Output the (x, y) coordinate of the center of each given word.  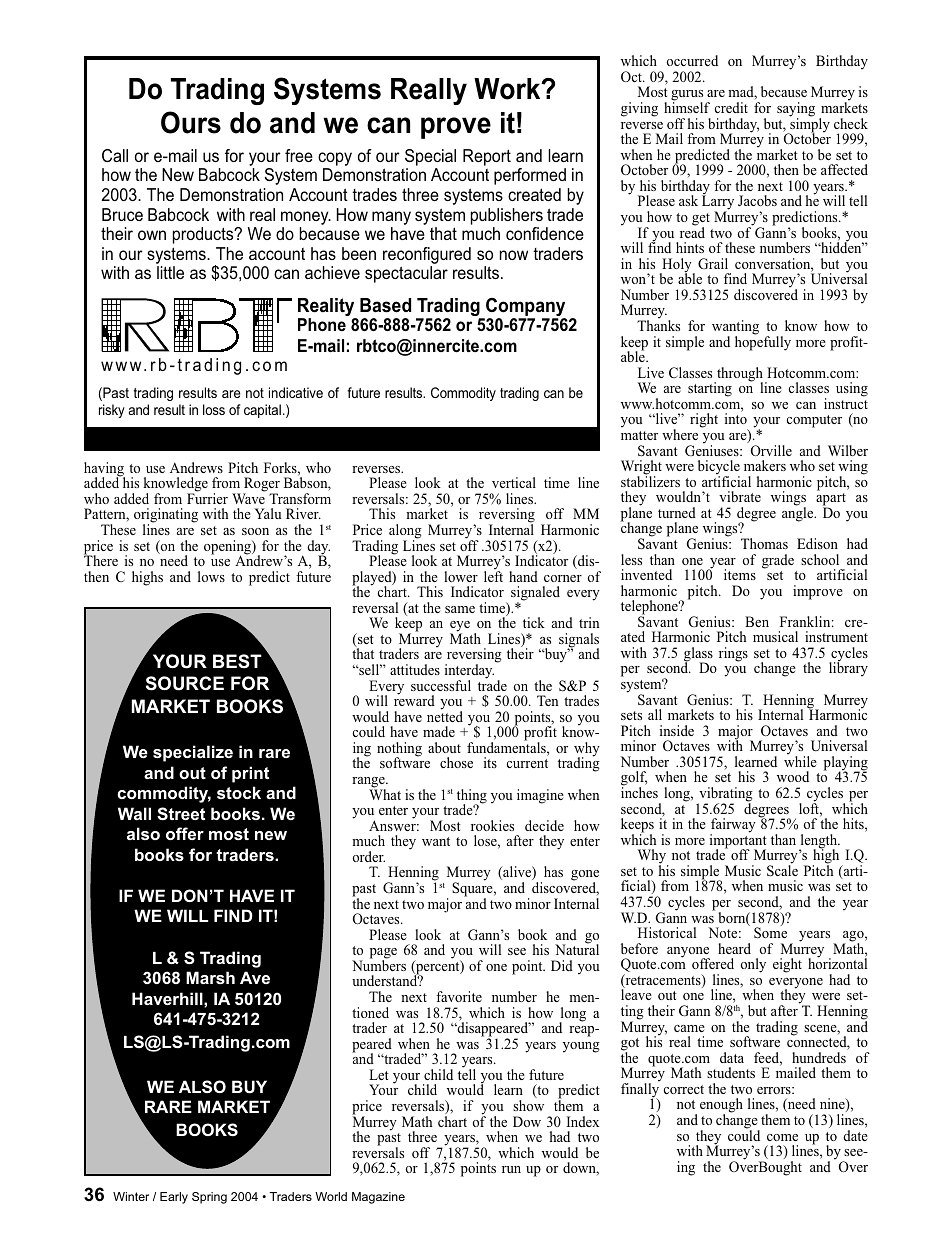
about (444, 747)
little (170, 272)
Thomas (764, 543)
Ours (191, 122)
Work (508, 89)
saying (796, 110)
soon (255, 531)
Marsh (210, 977)
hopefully (763, 342)
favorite (459, 996)
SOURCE (185, 683)
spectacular (406, 274)
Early (174, 1198)
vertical (514, 482)
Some (770, 933)
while (800, 760)
